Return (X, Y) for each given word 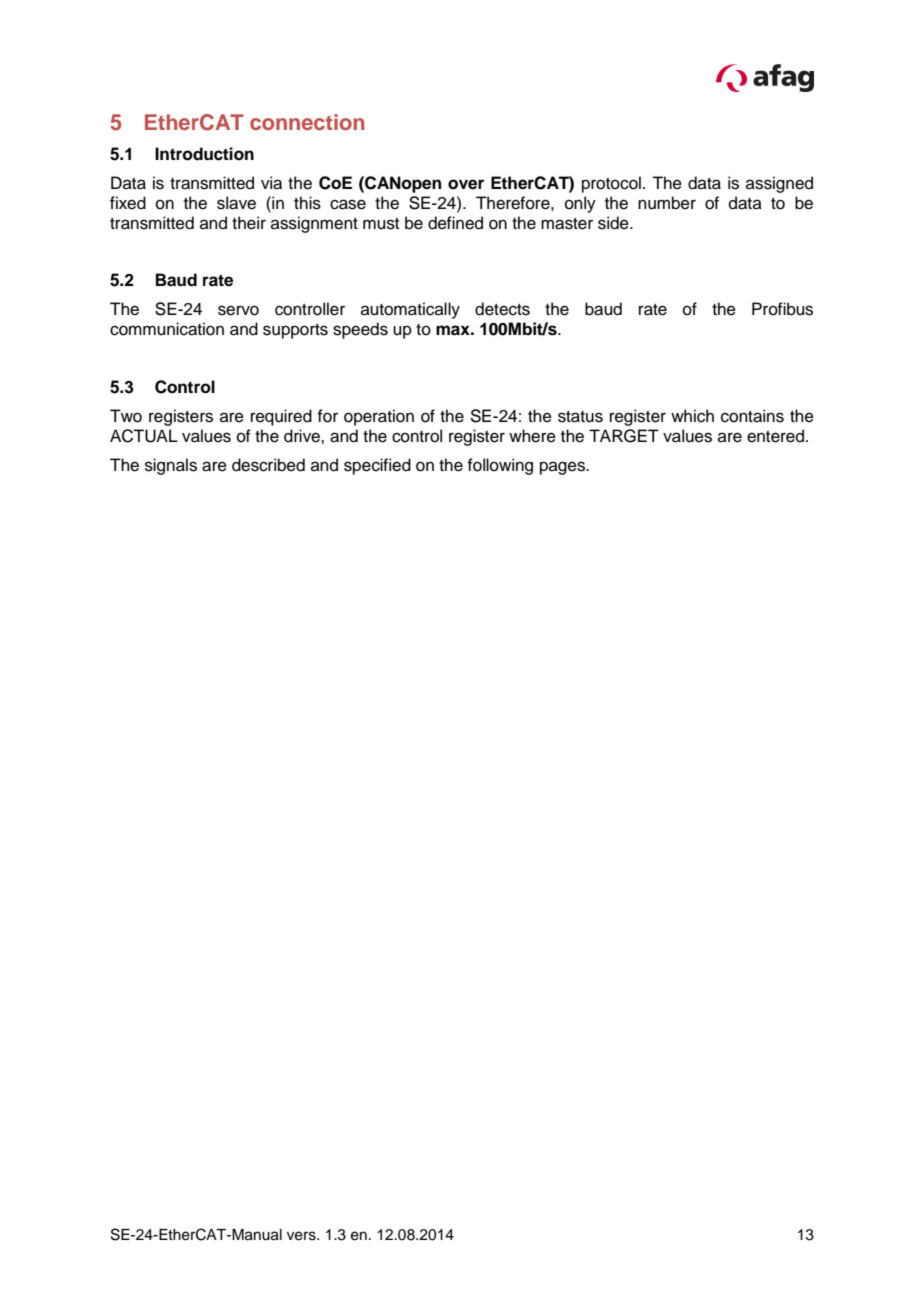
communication (167, 329)
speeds (360, 330)
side (614, 223)
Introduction (204, 154)
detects (502, 309)
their (249, 223)
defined (455, 223)
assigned (779, 184)
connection (307, 122)
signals (171, 466)
